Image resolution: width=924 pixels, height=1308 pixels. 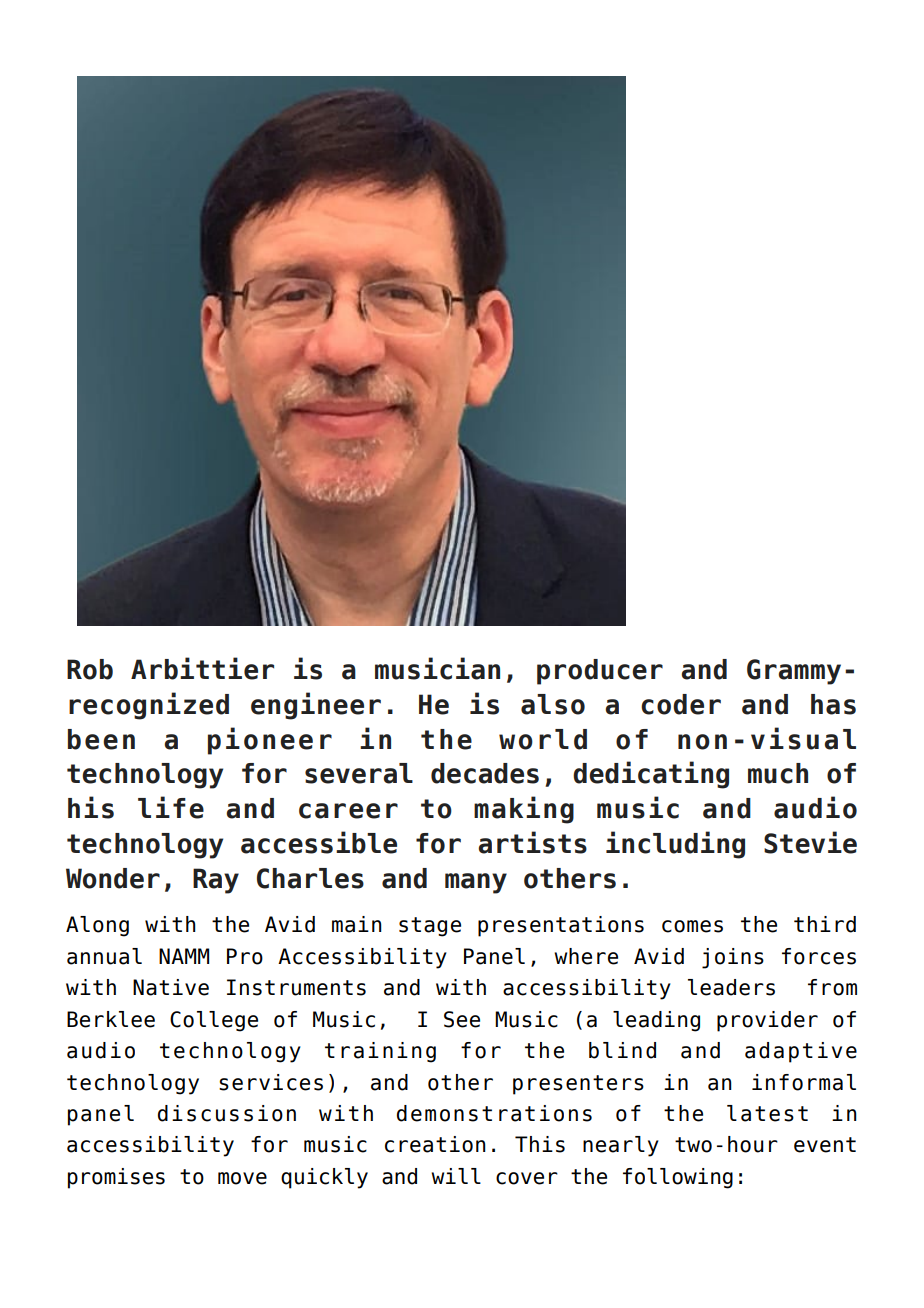 I want to click on coder, so click(x=681, y=704).
